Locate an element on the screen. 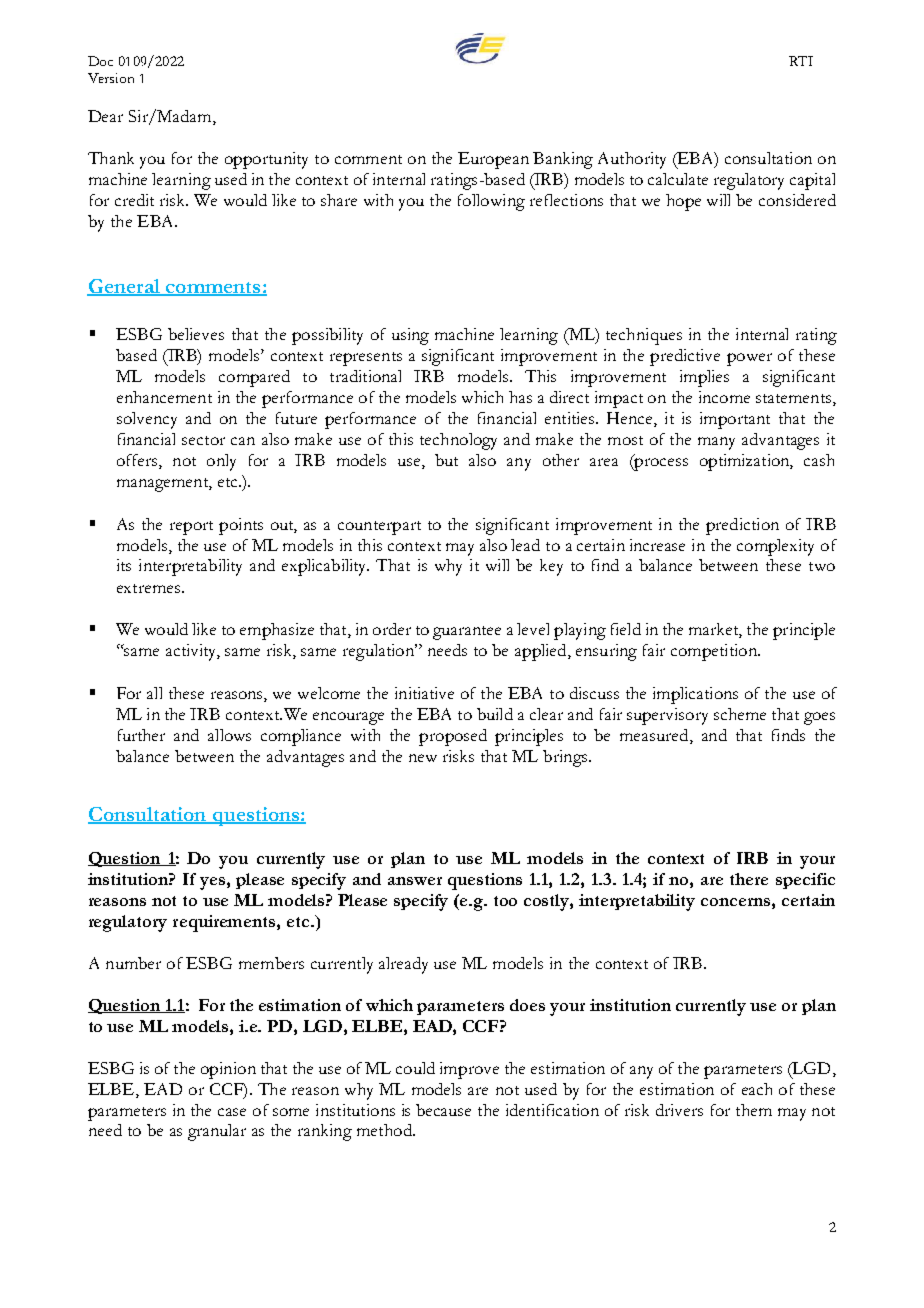 This screenshot has width=924, height=1308. because is located at coordinates (443, 1110).
